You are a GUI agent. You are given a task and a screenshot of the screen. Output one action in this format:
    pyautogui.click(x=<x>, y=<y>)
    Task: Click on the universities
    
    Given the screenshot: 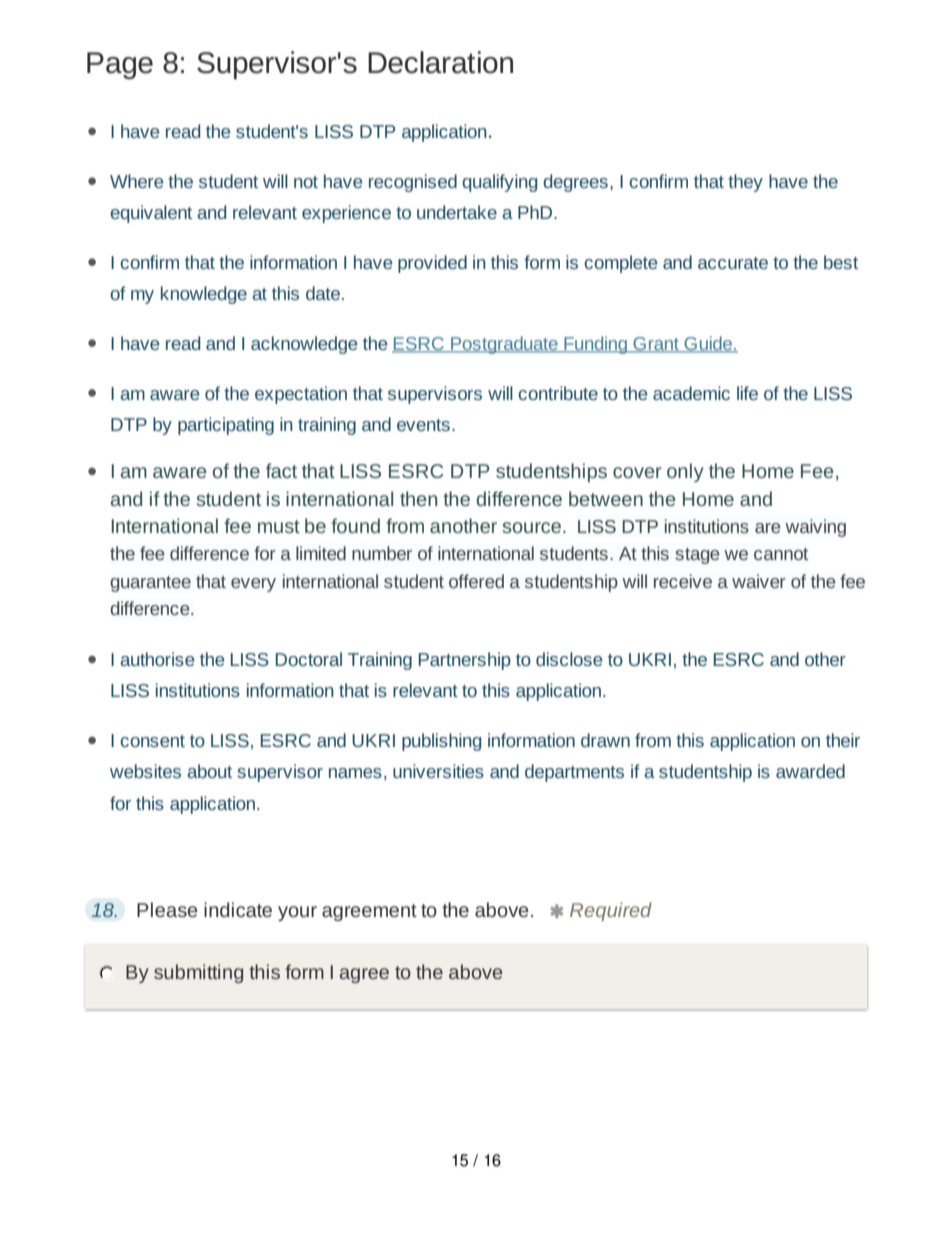 What is the action you would take?
    pyautogui.click(x=438, y=771)
